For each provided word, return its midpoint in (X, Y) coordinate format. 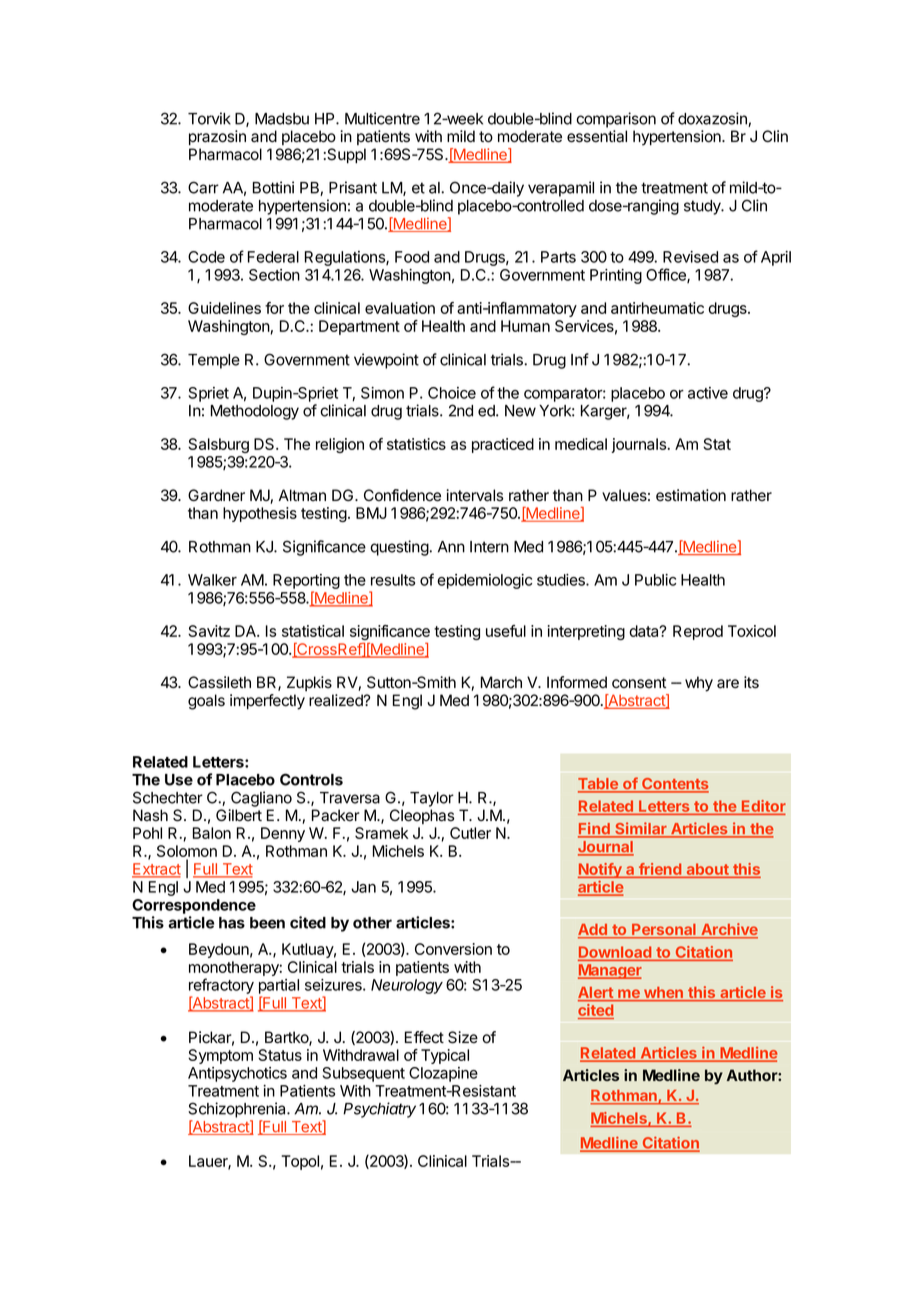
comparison (616, 120)
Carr (203, 187)
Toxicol (752, 631)
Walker (212, 580)
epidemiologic (484, 581)
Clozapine (443, 1074)
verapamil (561, 189)
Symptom (220, 1056)
